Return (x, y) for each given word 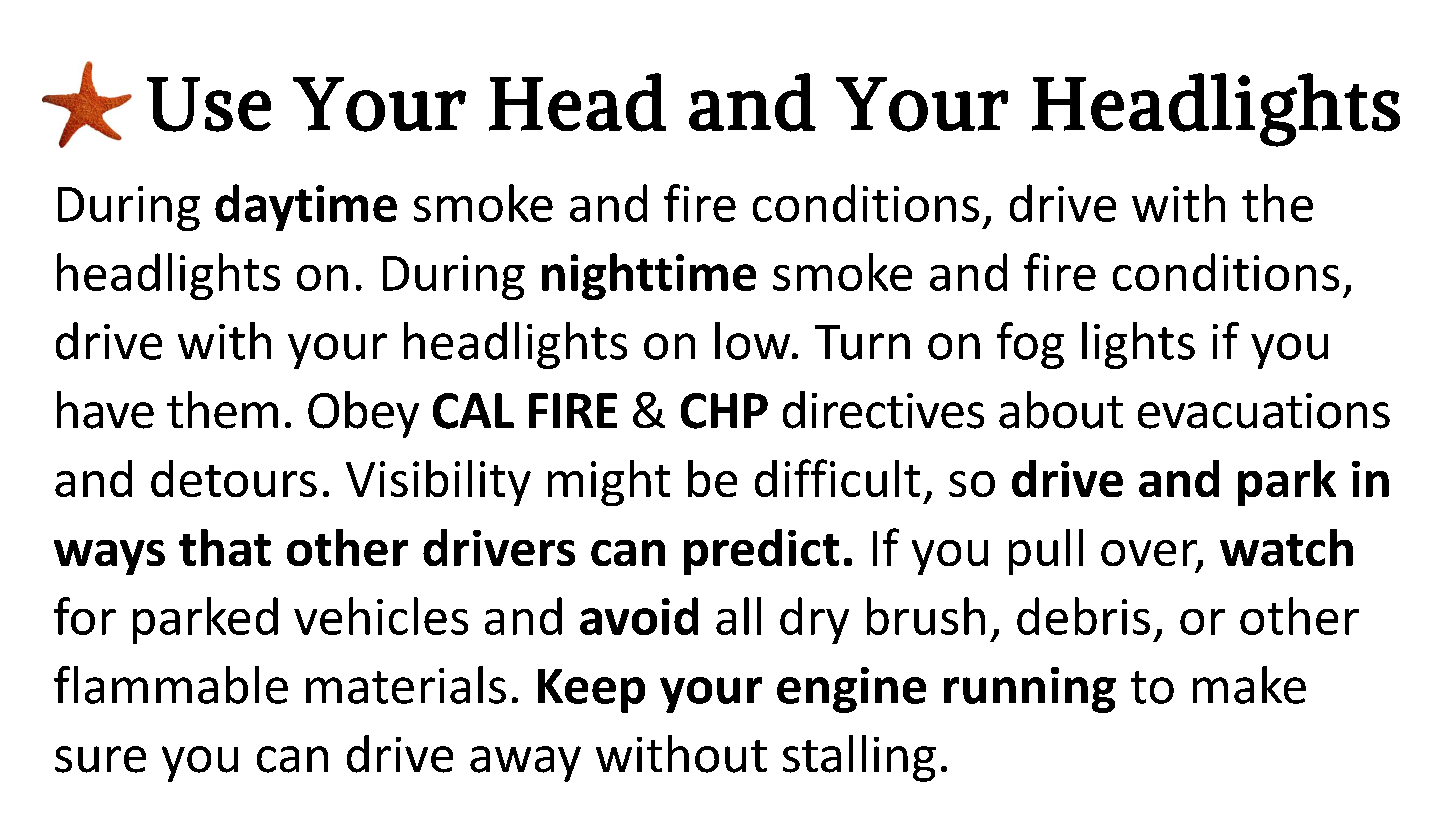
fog (1030, 345)
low (754, 341)
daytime (306, 207)
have (105, 410)
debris (1083, 616)
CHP (724, 411)
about (1061, 410)
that (225, 547)
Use (209, 104)
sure (100, 759)
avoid (639, 616)
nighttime (649, 276)
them (222, 410)
